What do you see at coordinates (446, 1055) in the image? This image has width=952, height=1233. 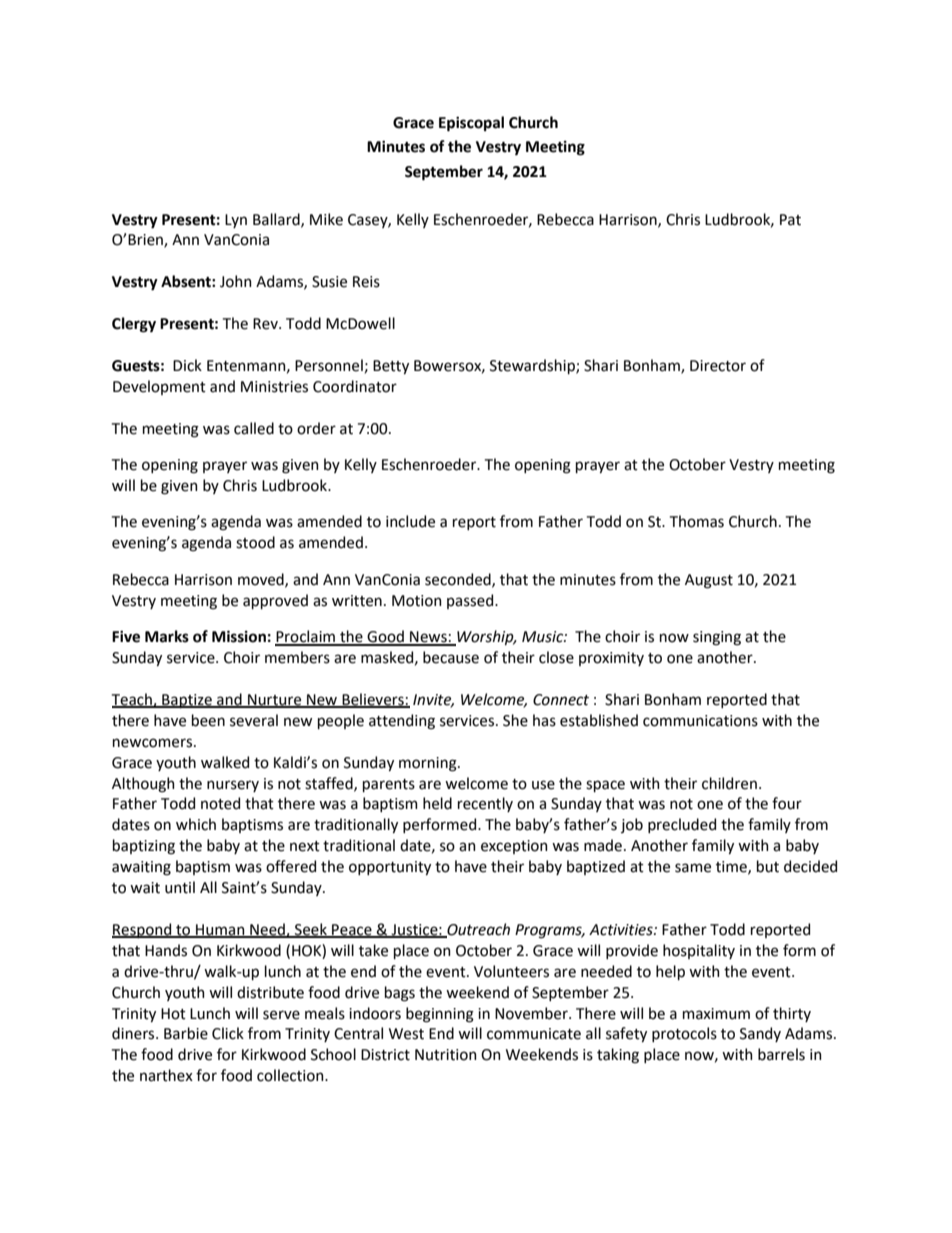 I see `Nutrition` at bounding box center [446, 1055].
